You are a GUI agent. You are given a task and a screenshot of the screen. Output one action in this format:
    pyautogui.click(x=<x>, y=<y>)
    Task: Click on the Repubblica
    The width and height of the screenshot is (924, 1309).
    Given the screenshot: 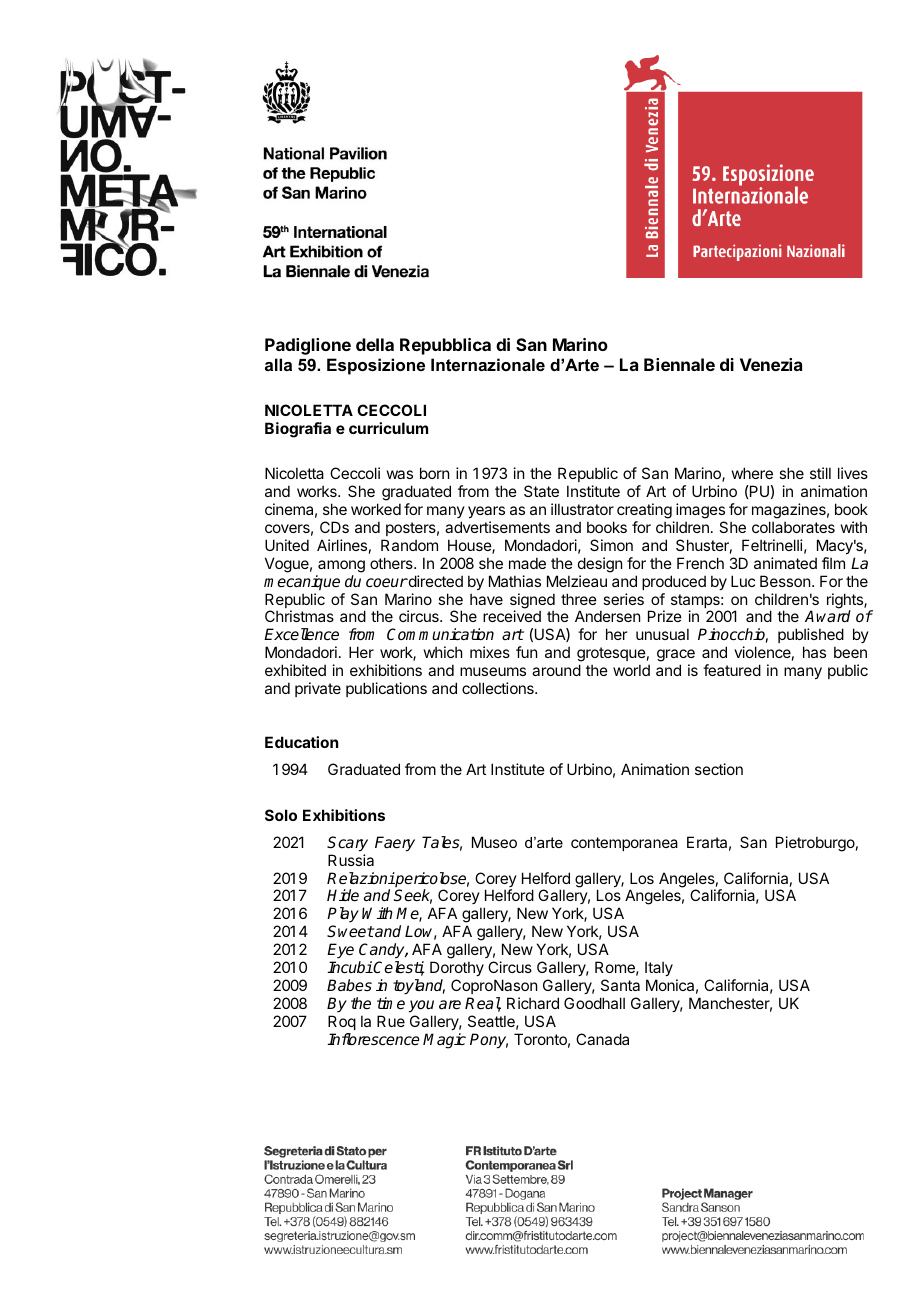 What is the action you would take?
    pyautogui.click(x=445, y=346)
